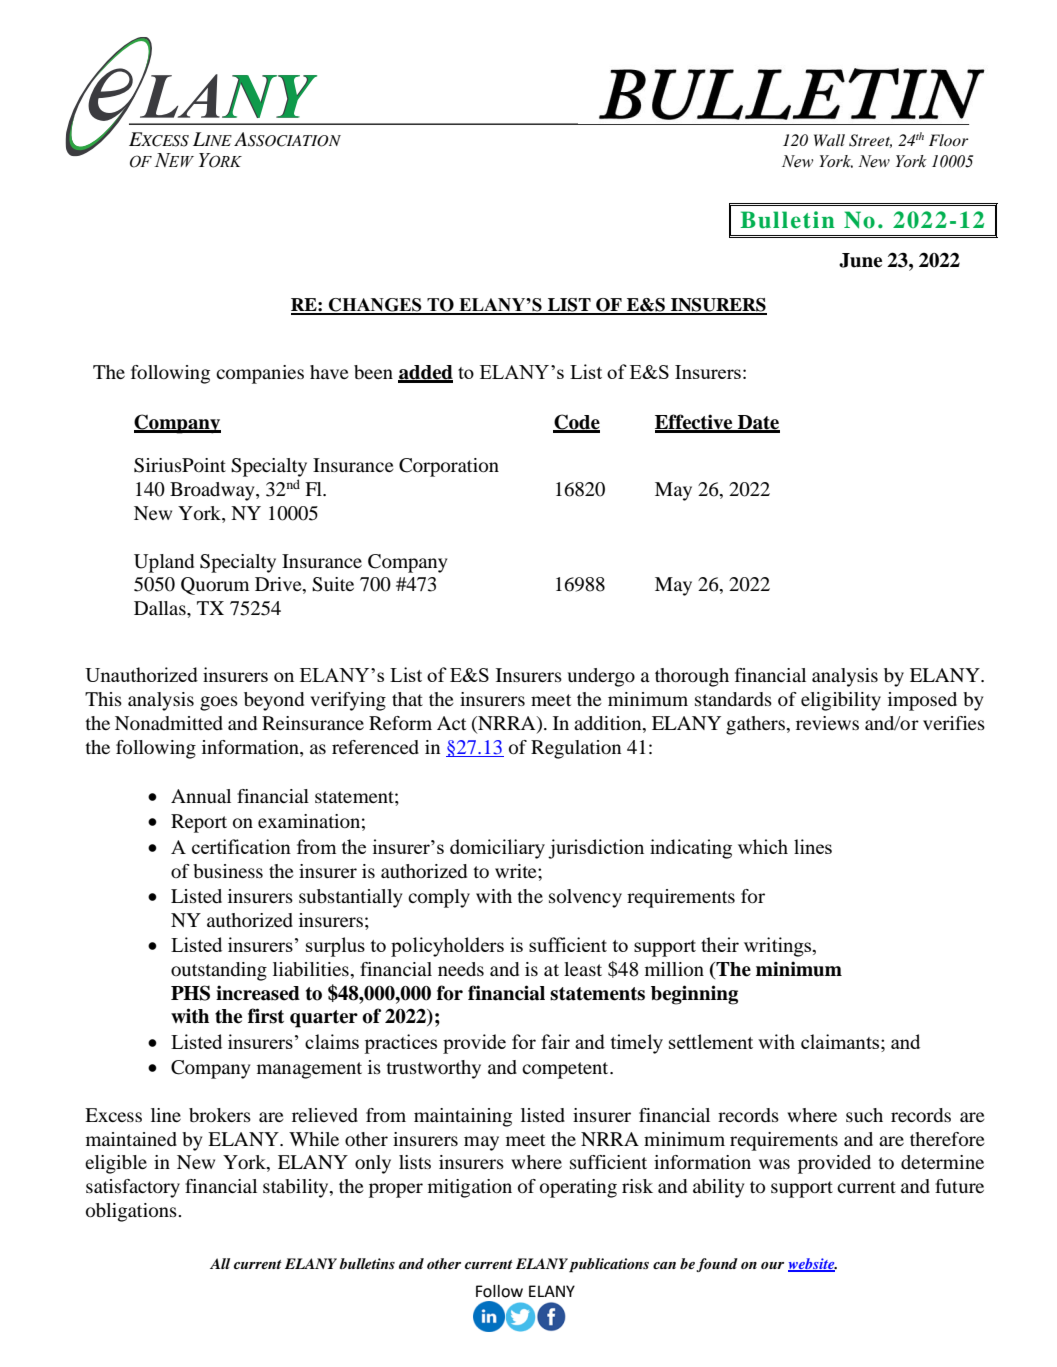 Image resolution: width=1057 pixels, height=1367 pixels. I want to click on obligations, so click(132, 1212).
